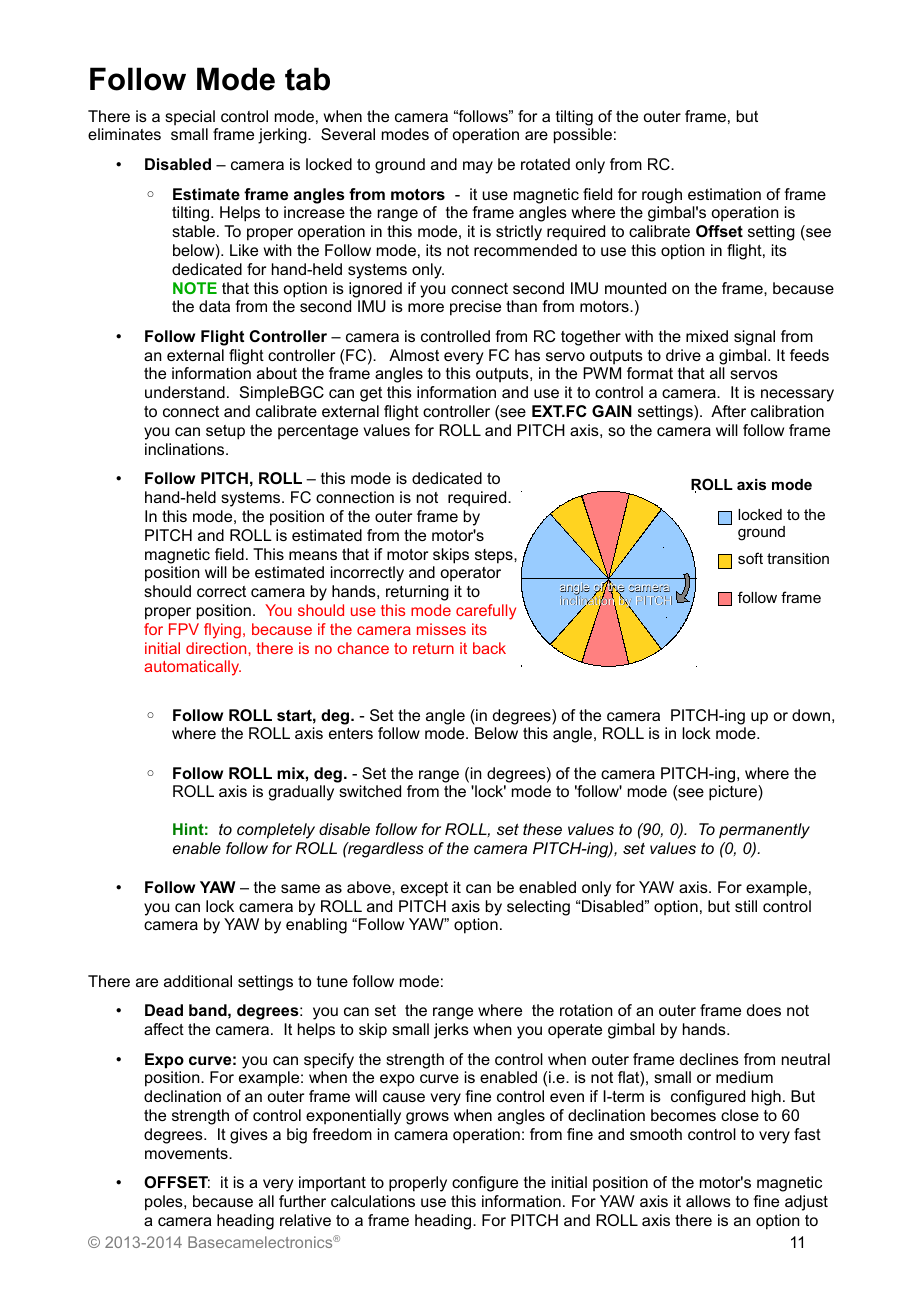 The image size is (924, 1308). What do you see at coordinates (728, 411) in the page?
I see `After` at bounding box center [728, 411].
